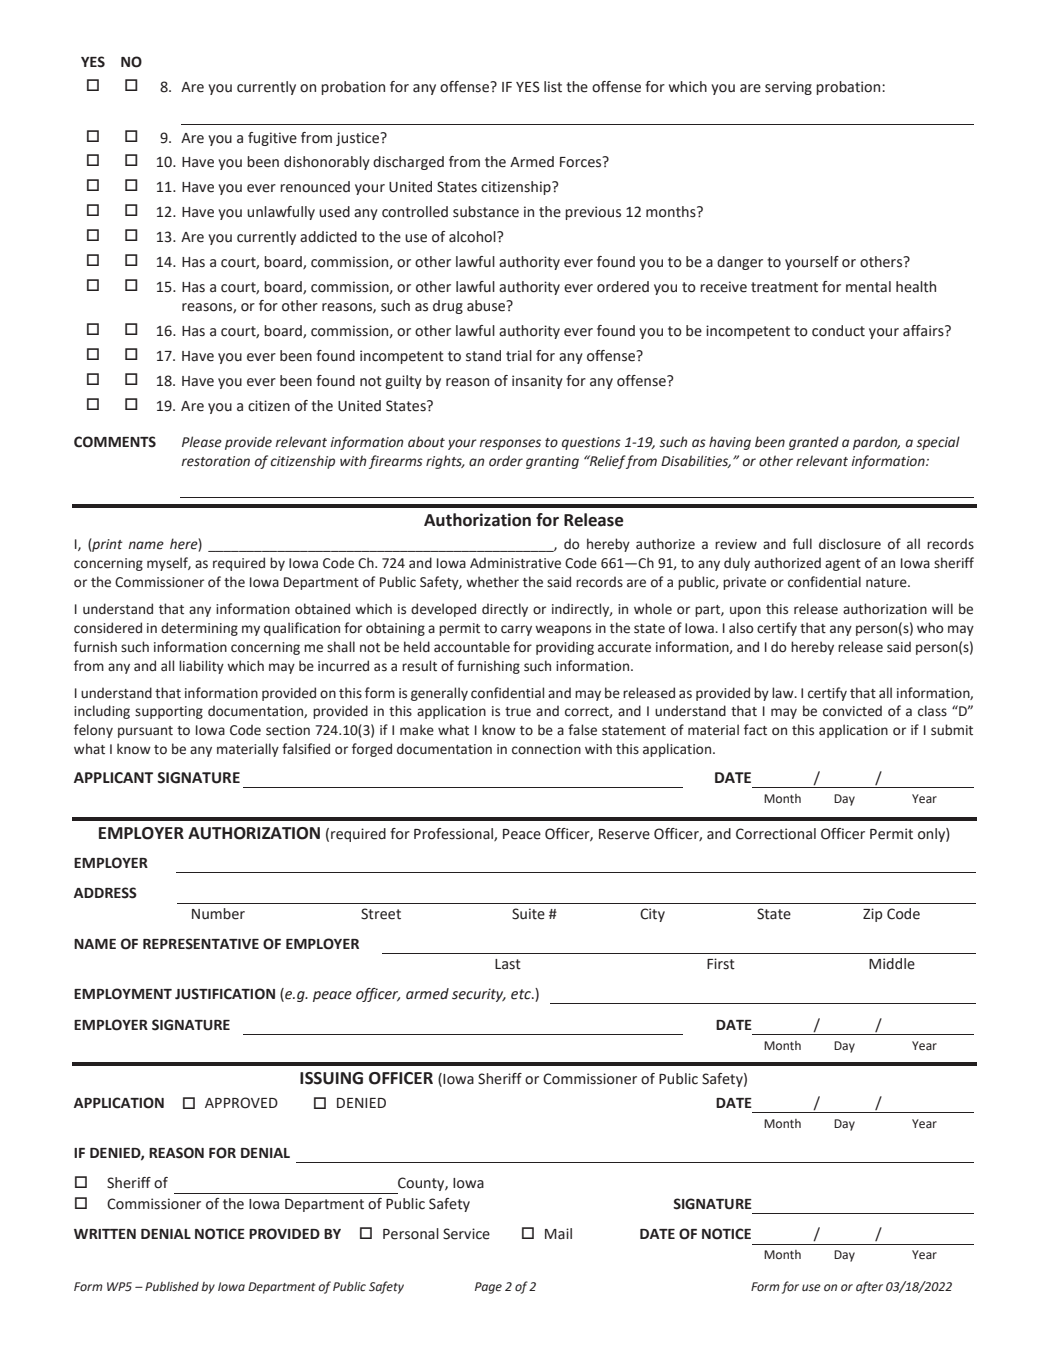  I want to click on restoration, so click(215, 461).
